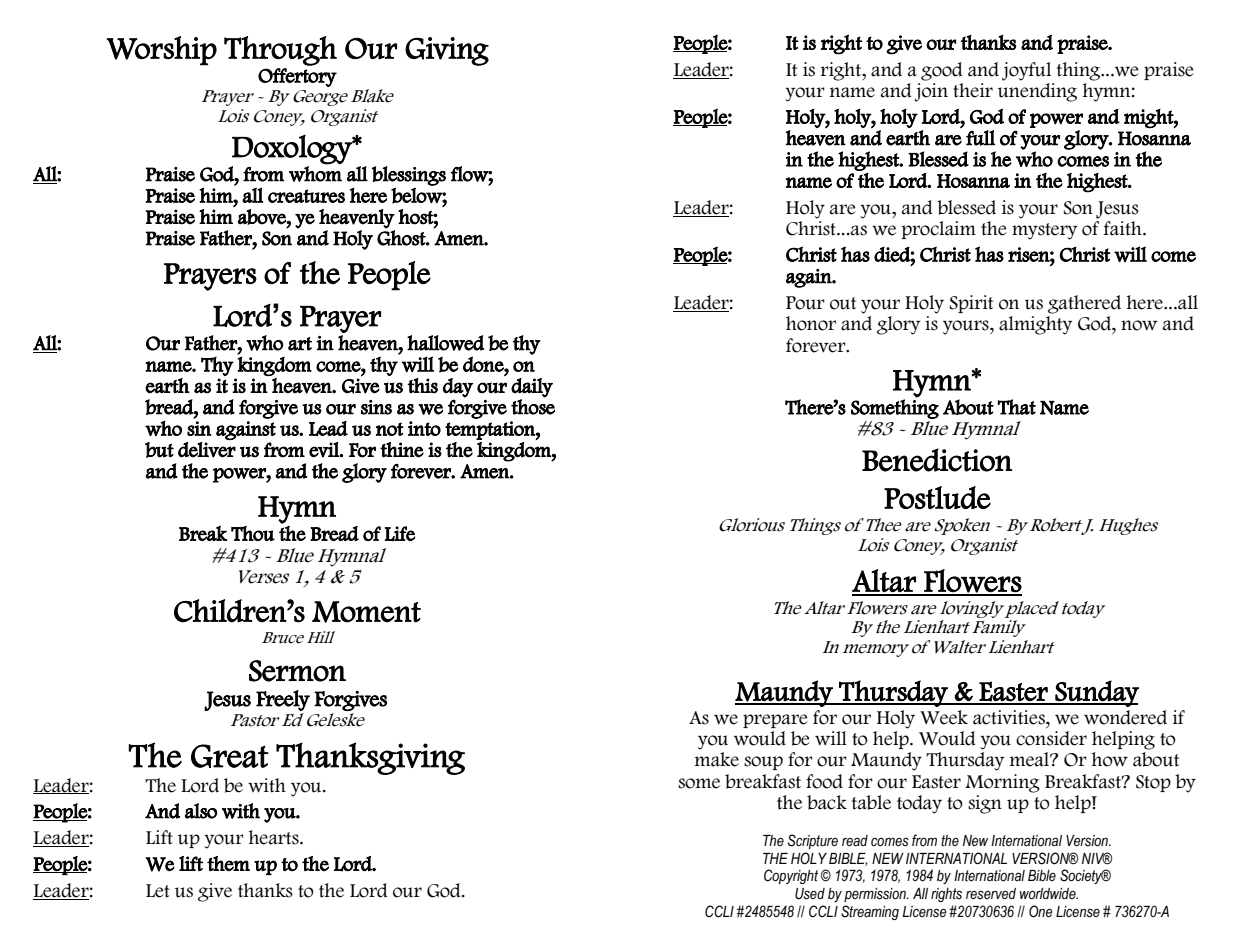 This screenshot has width=1233, height=952. I want to click on prepare, so click(775, 721).
